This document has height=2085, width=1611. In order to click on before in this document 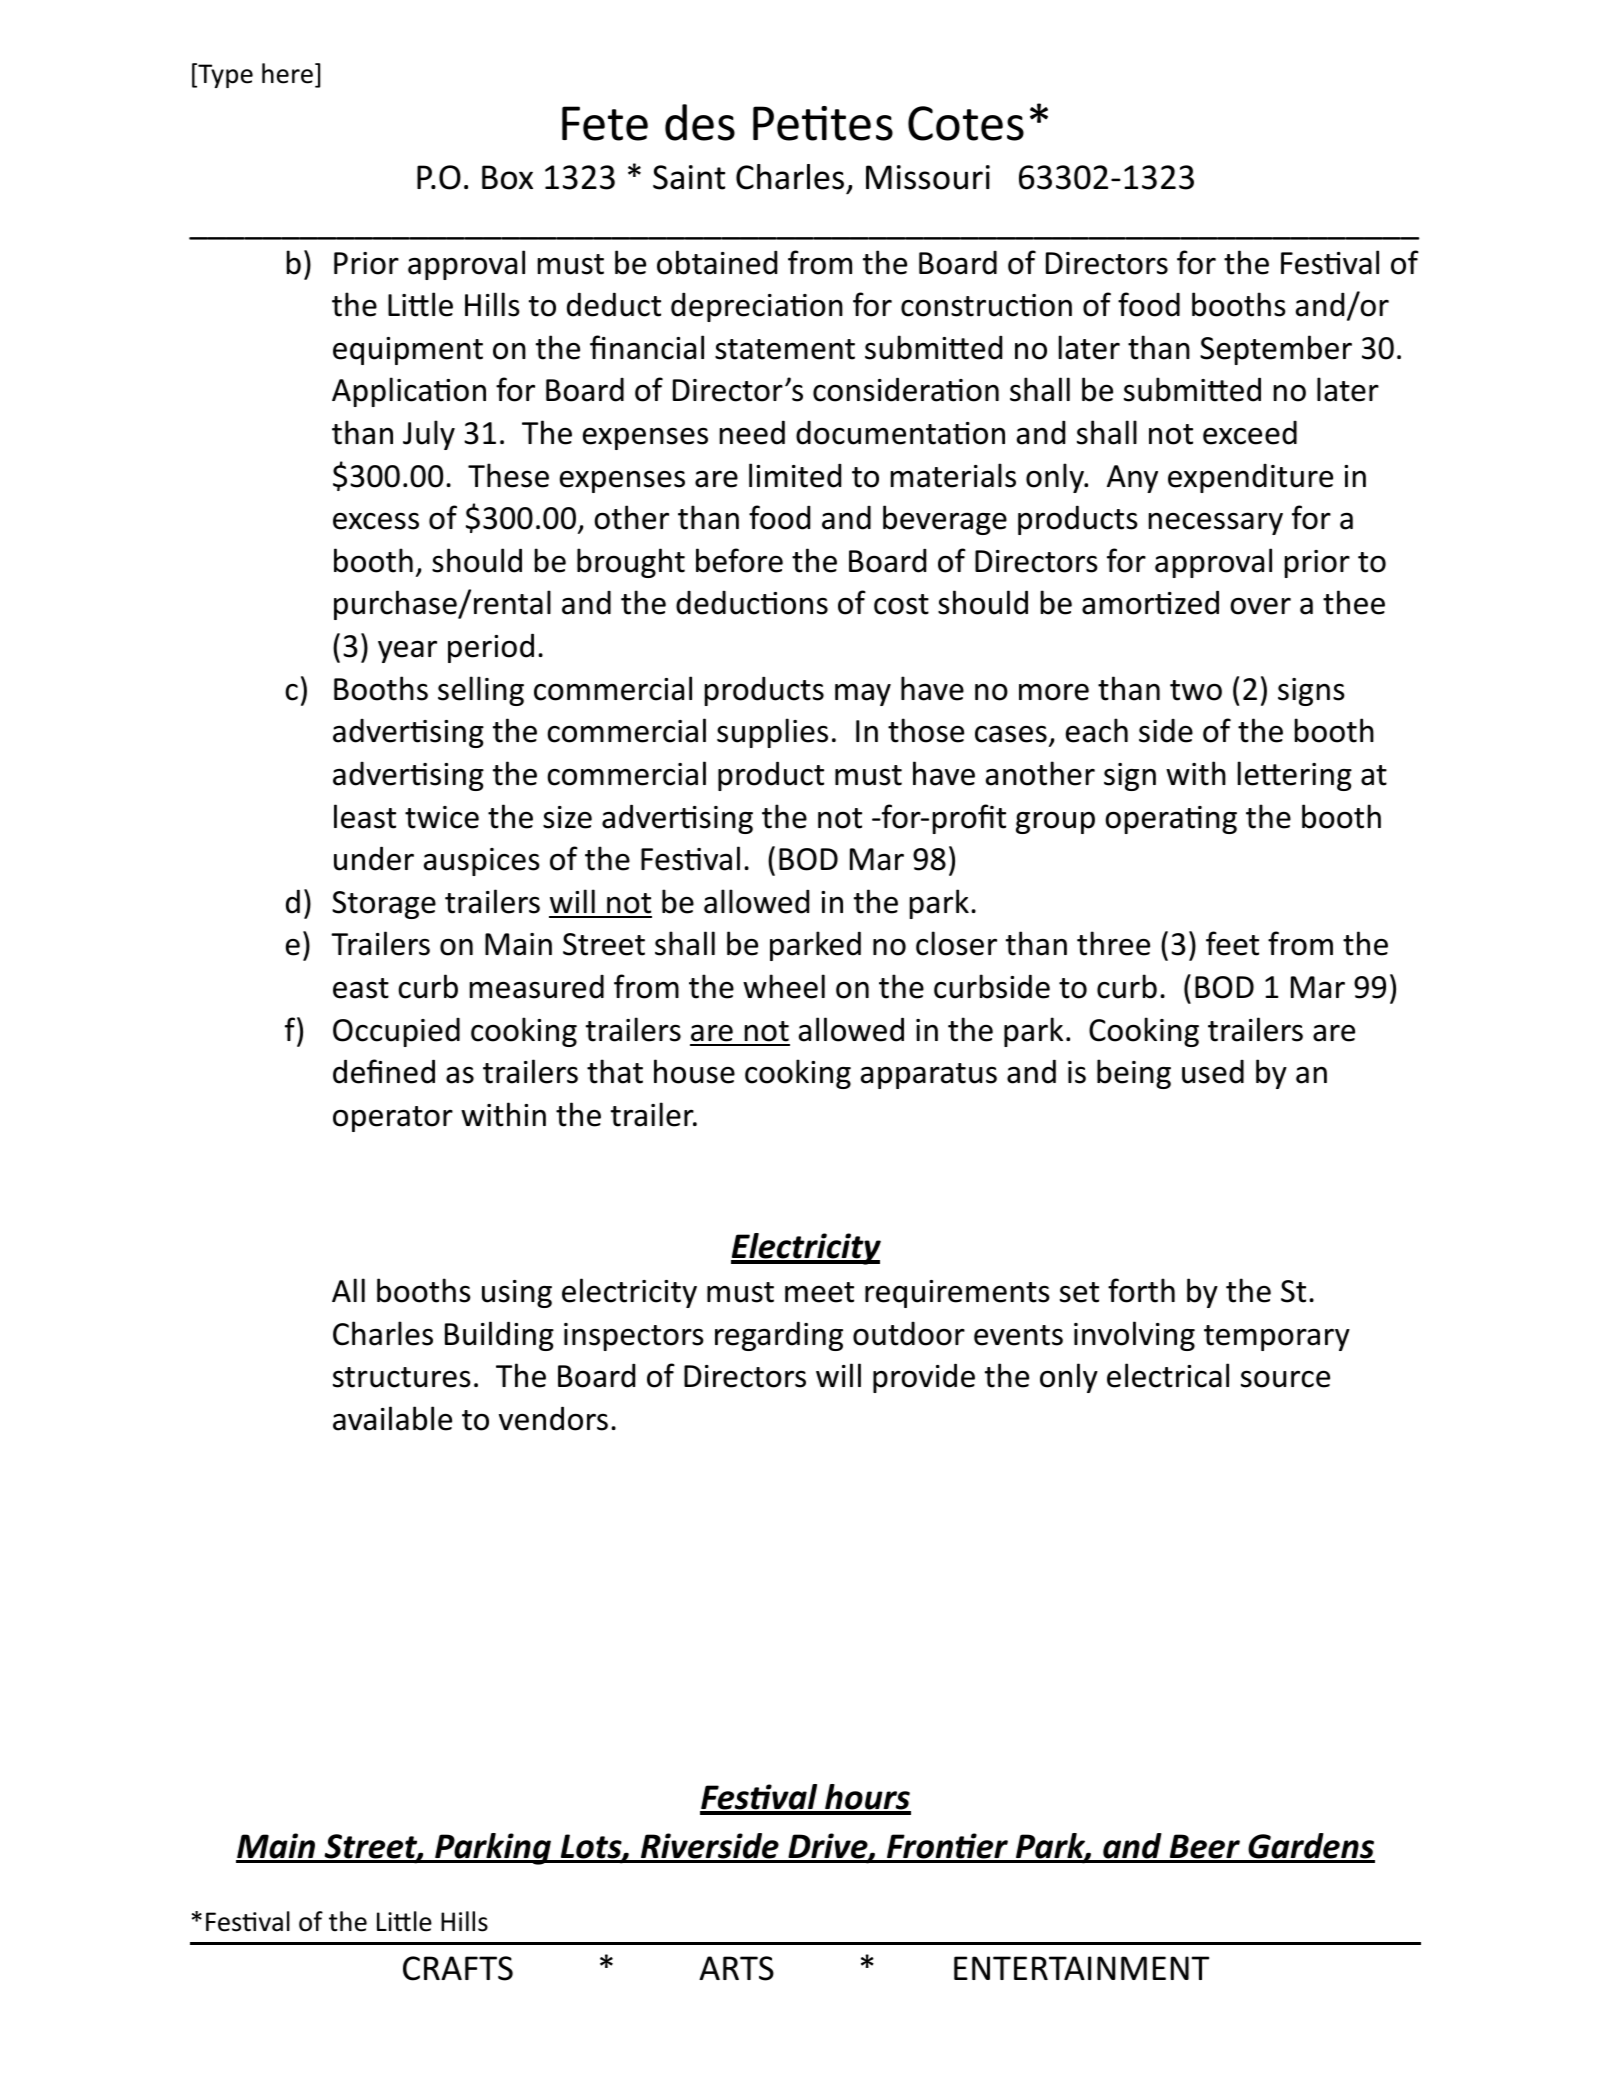, I will do `click(739, 560)`.
